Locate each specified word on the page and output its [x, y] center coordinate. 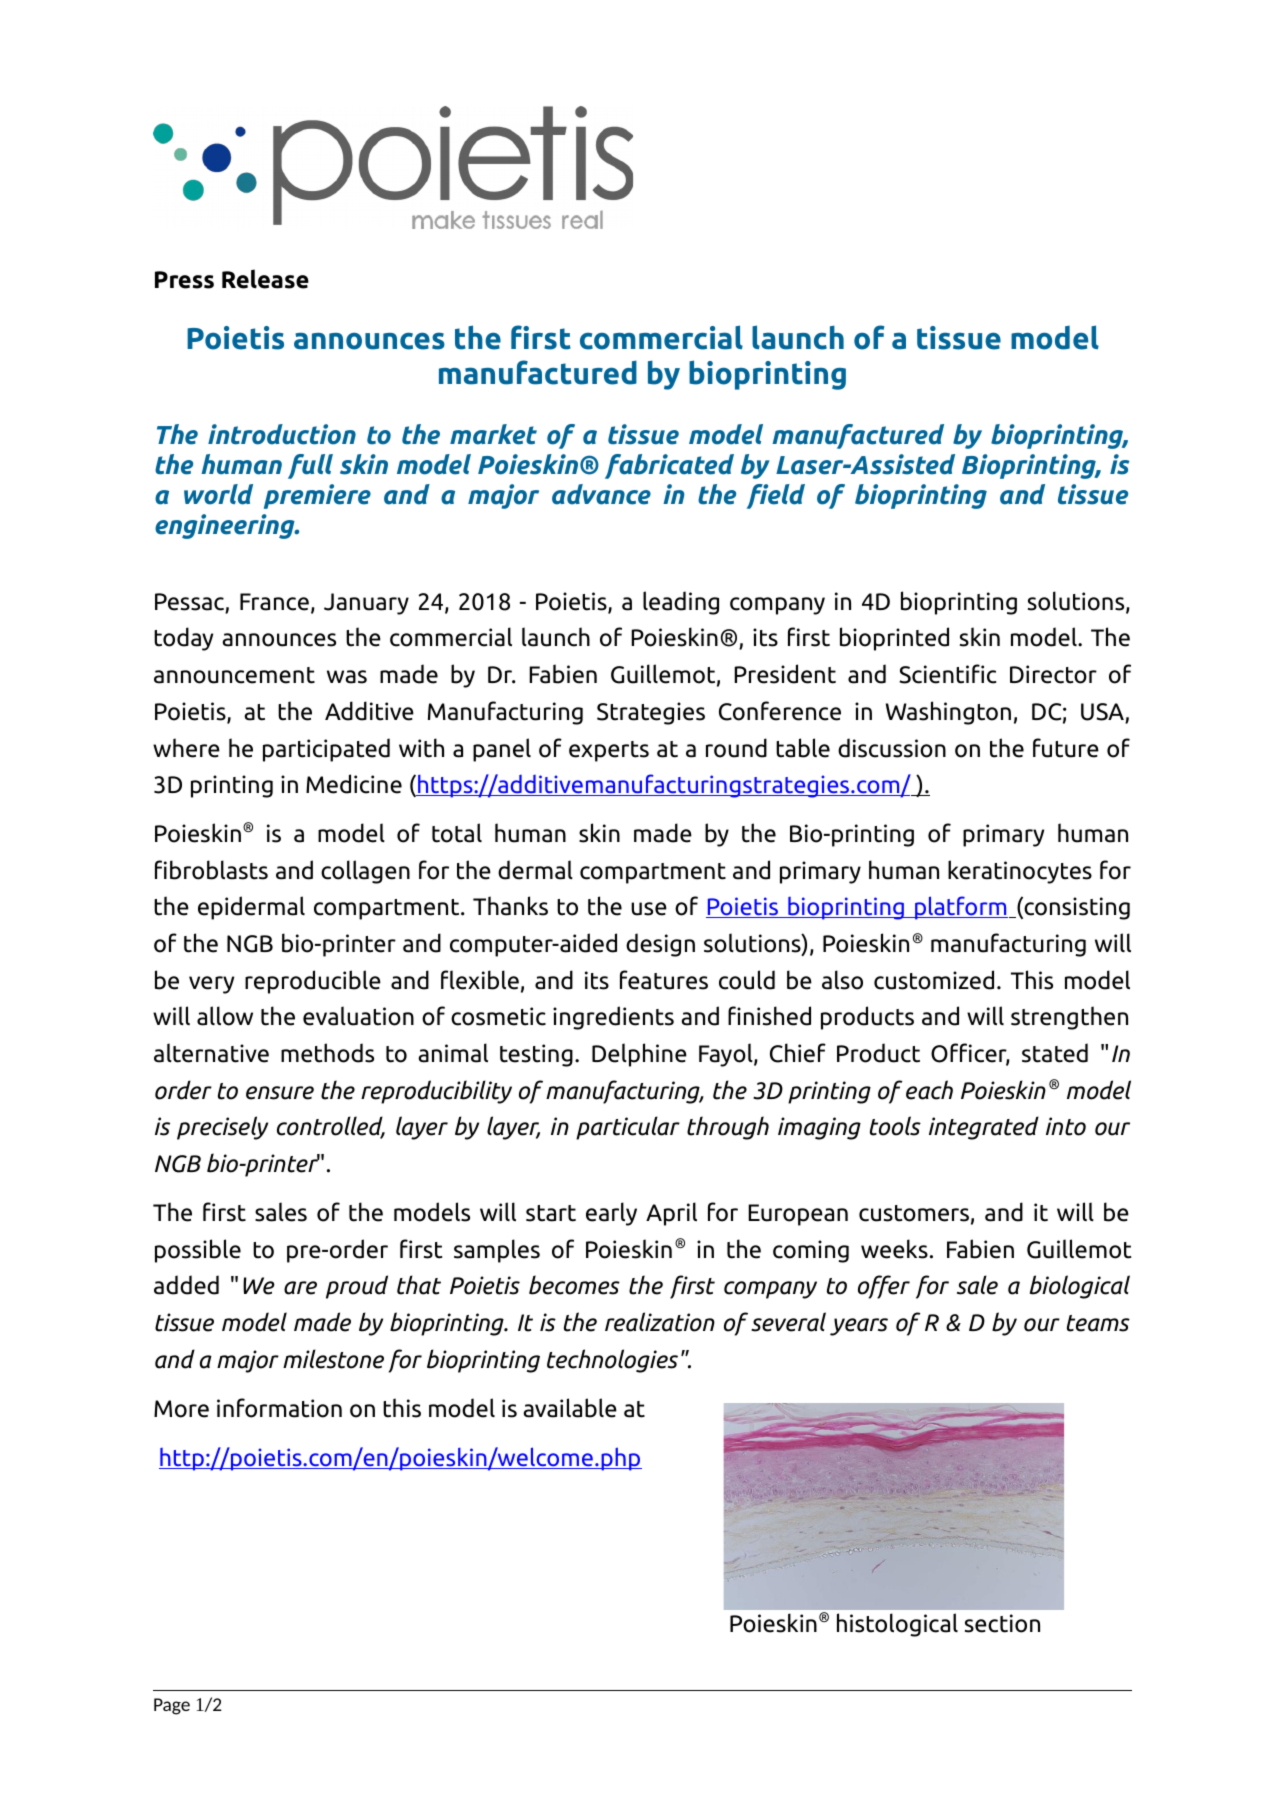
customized [934, 980]
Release [265, 279]
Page [172, 1706]
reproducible [313, 982]
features [664, 980]
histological [897, 1625]
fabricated [669, 466]
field [776, 496]
